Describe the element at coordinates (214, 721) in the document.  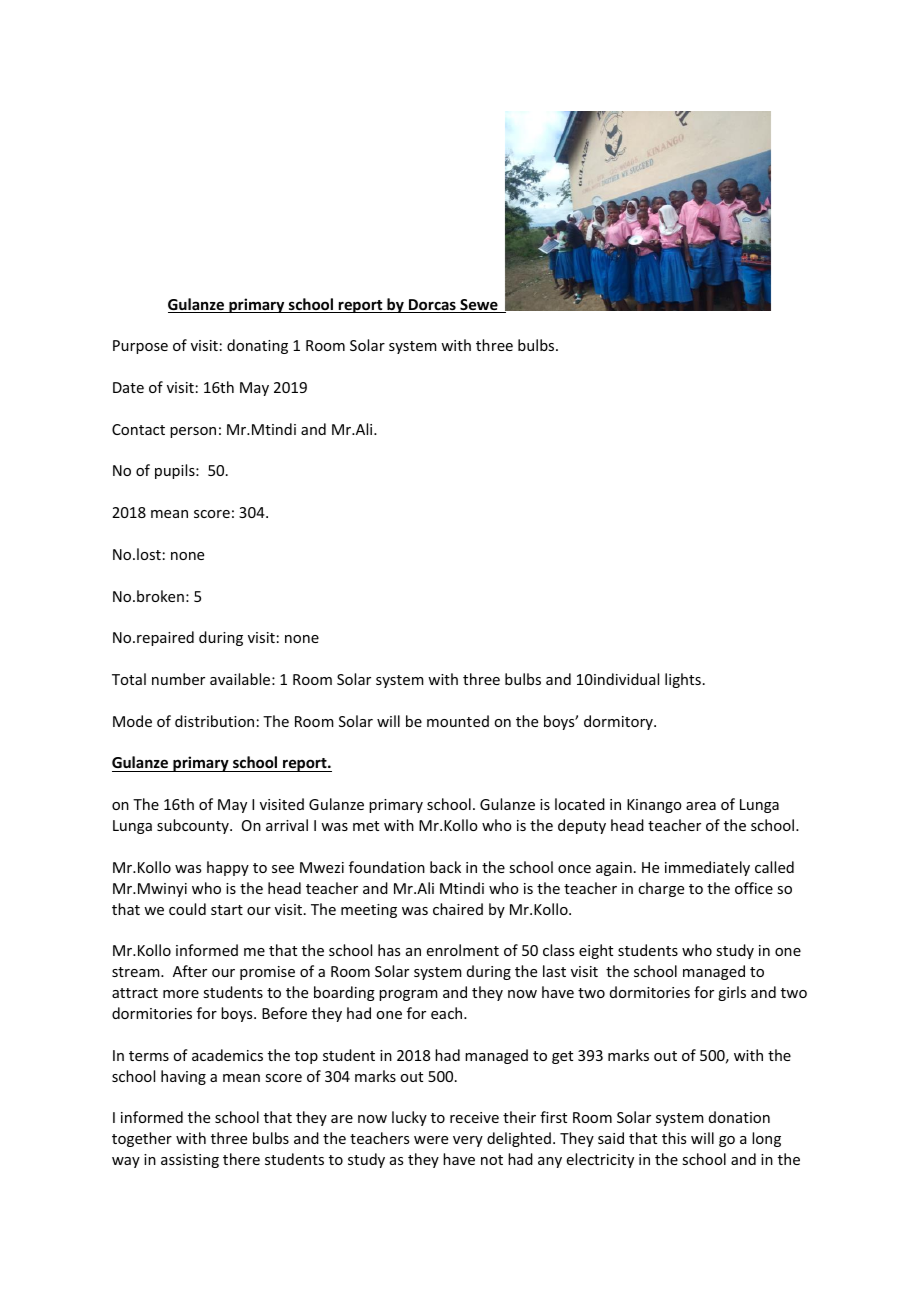
I see `distribution` at that location.
